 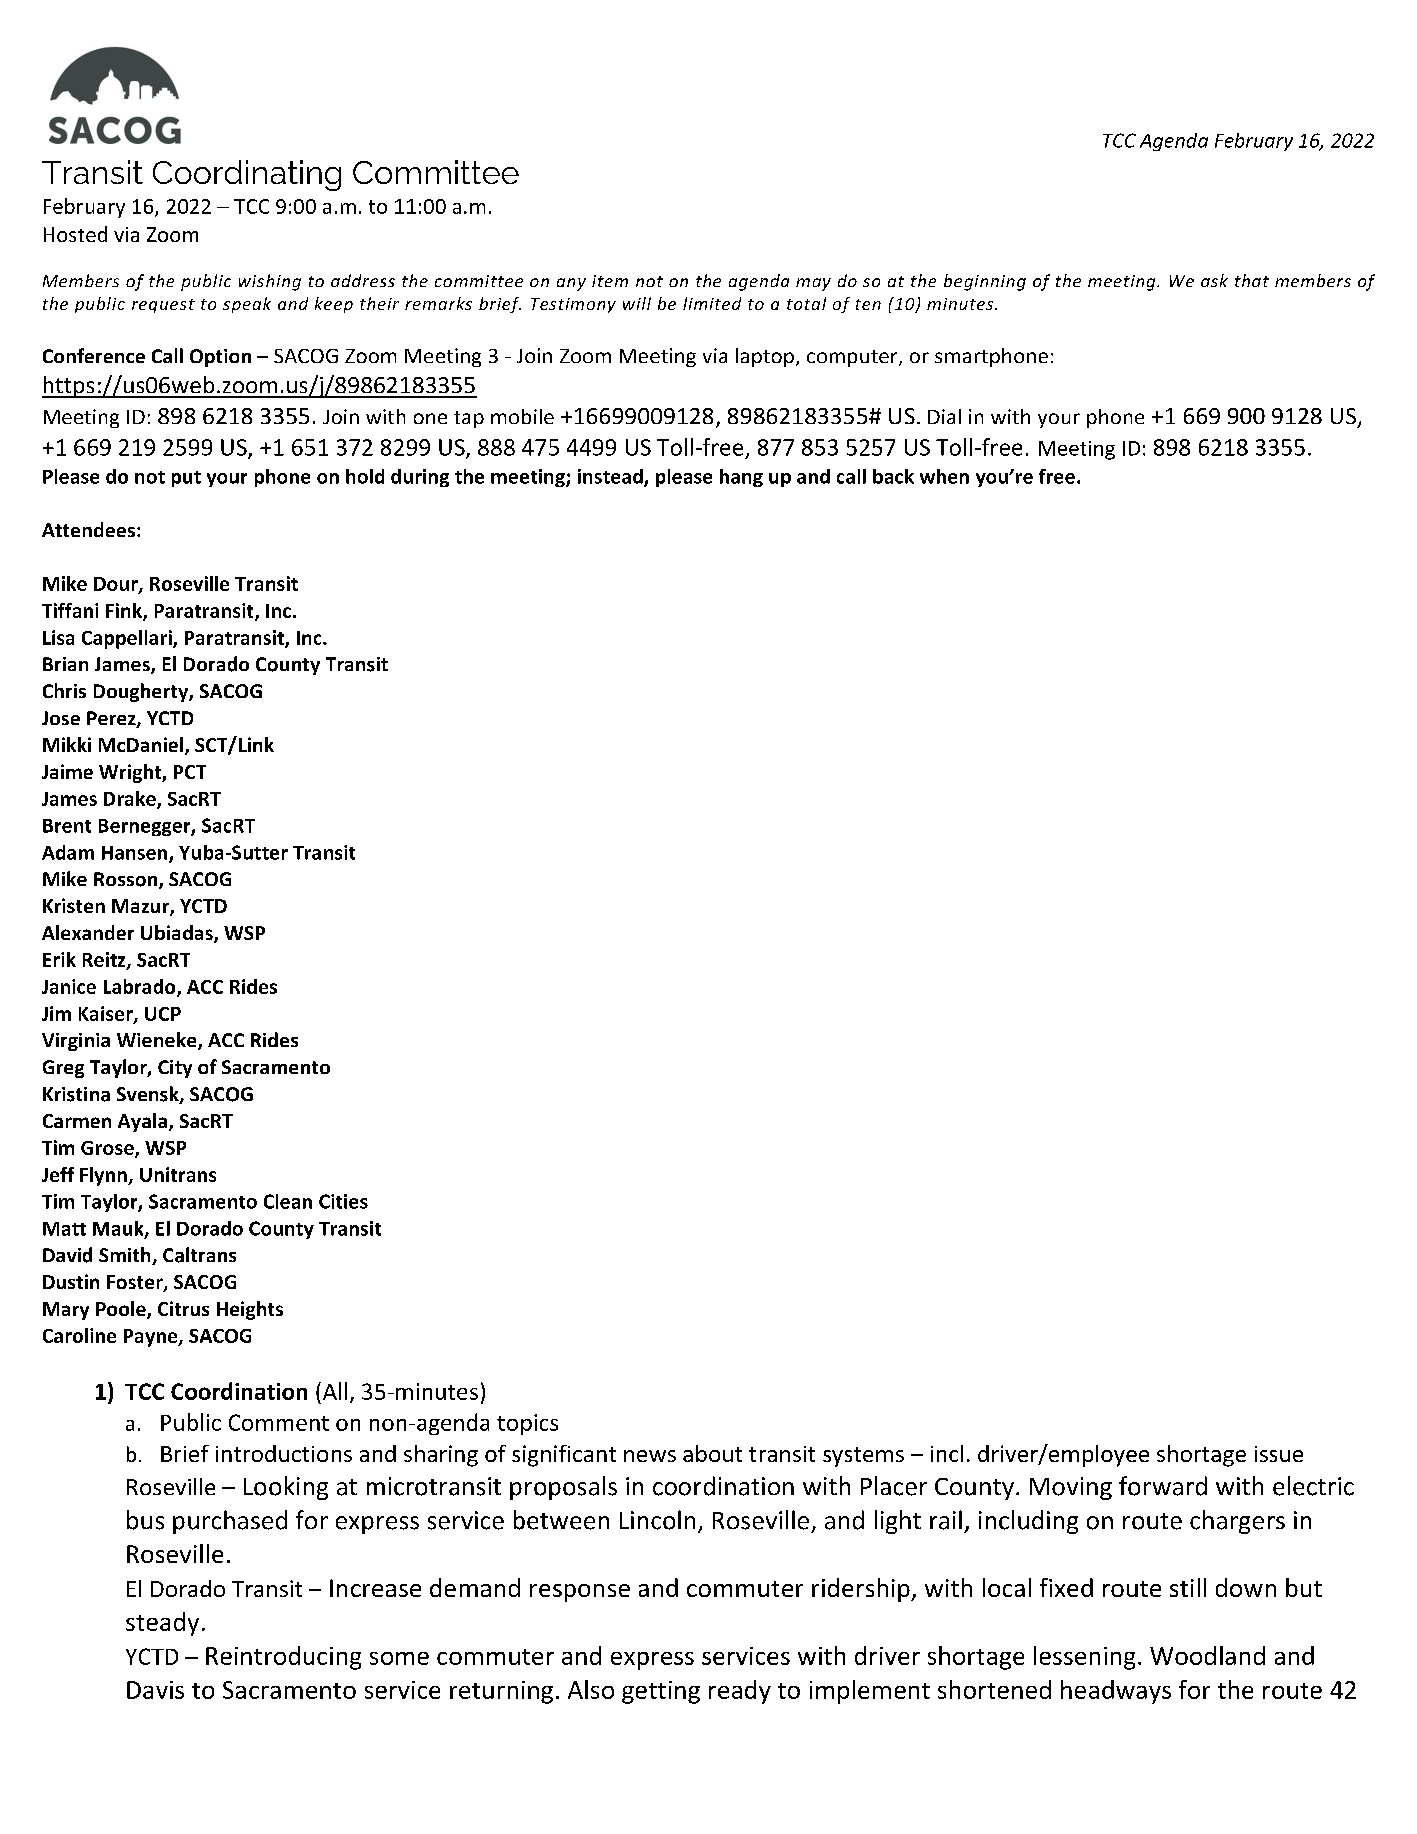 I want to click on when, so click(x=944, y=476).
